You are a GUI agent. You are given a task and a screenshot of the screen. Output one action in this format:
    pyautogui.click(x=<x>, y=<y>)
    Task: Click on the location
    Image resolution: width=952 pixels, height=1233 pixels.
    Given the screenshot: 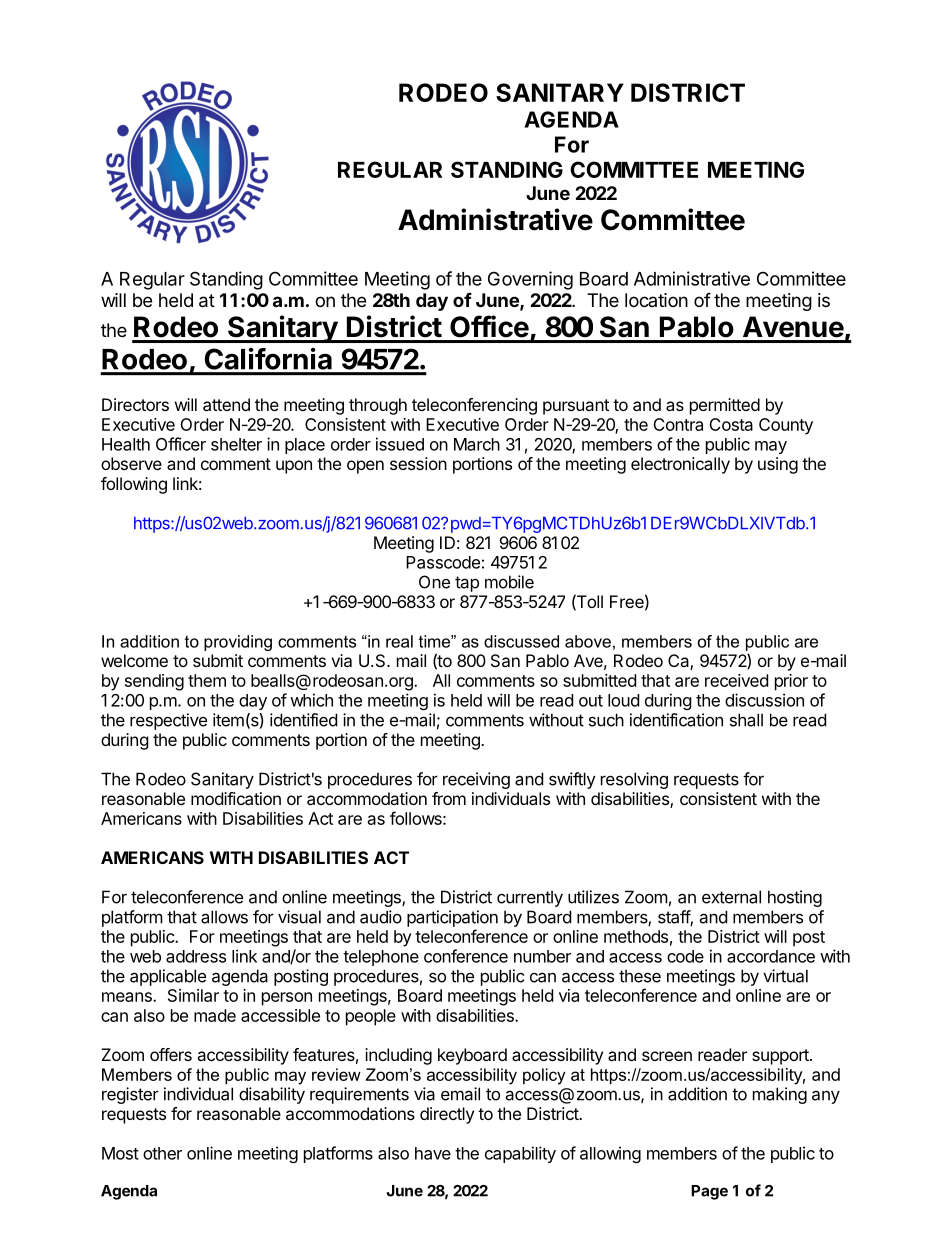 What is the action you would take?
    pyautogui.click(x=656, y=300)
